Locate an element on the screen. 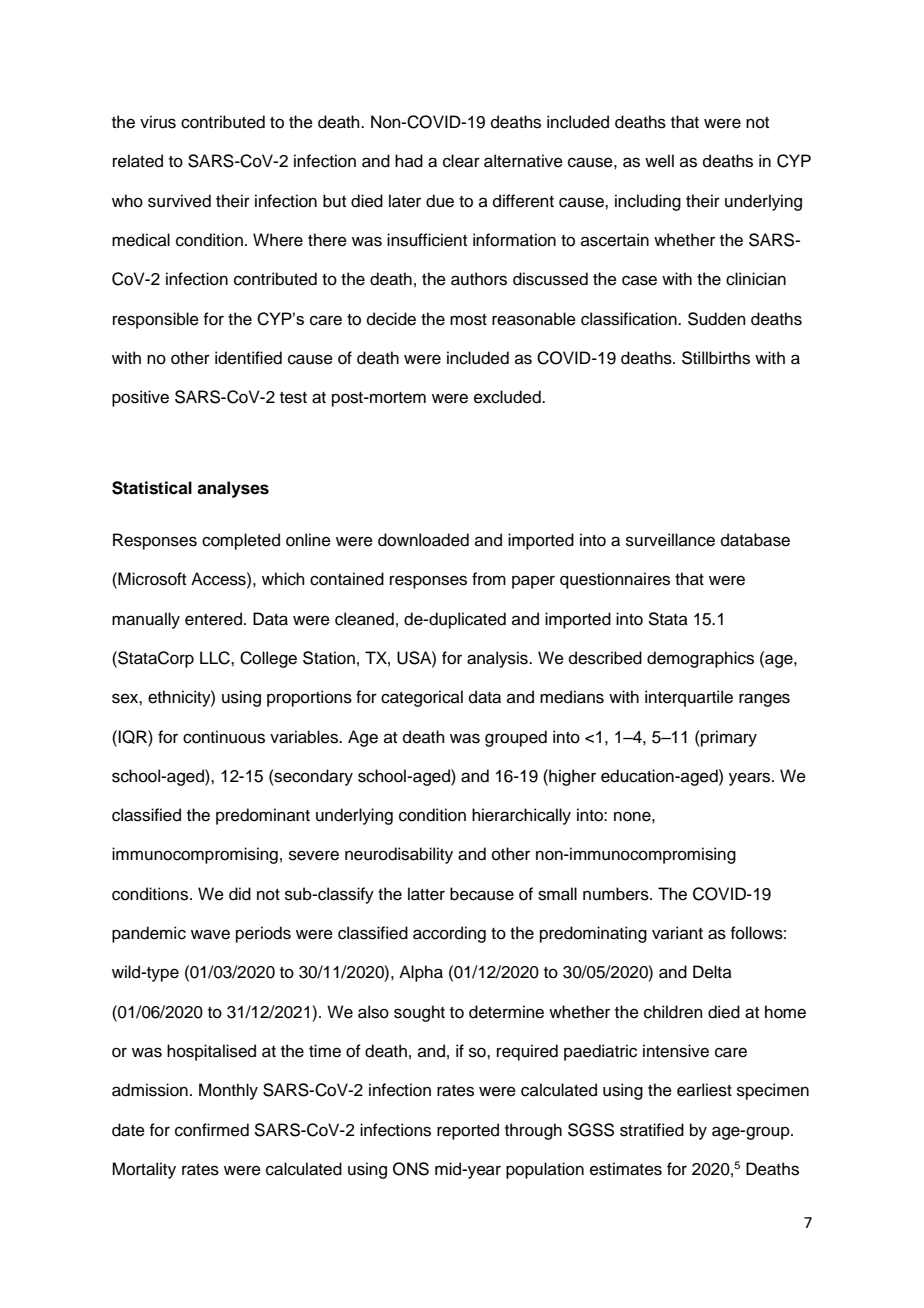  well is located at coordinates (659, 161).
